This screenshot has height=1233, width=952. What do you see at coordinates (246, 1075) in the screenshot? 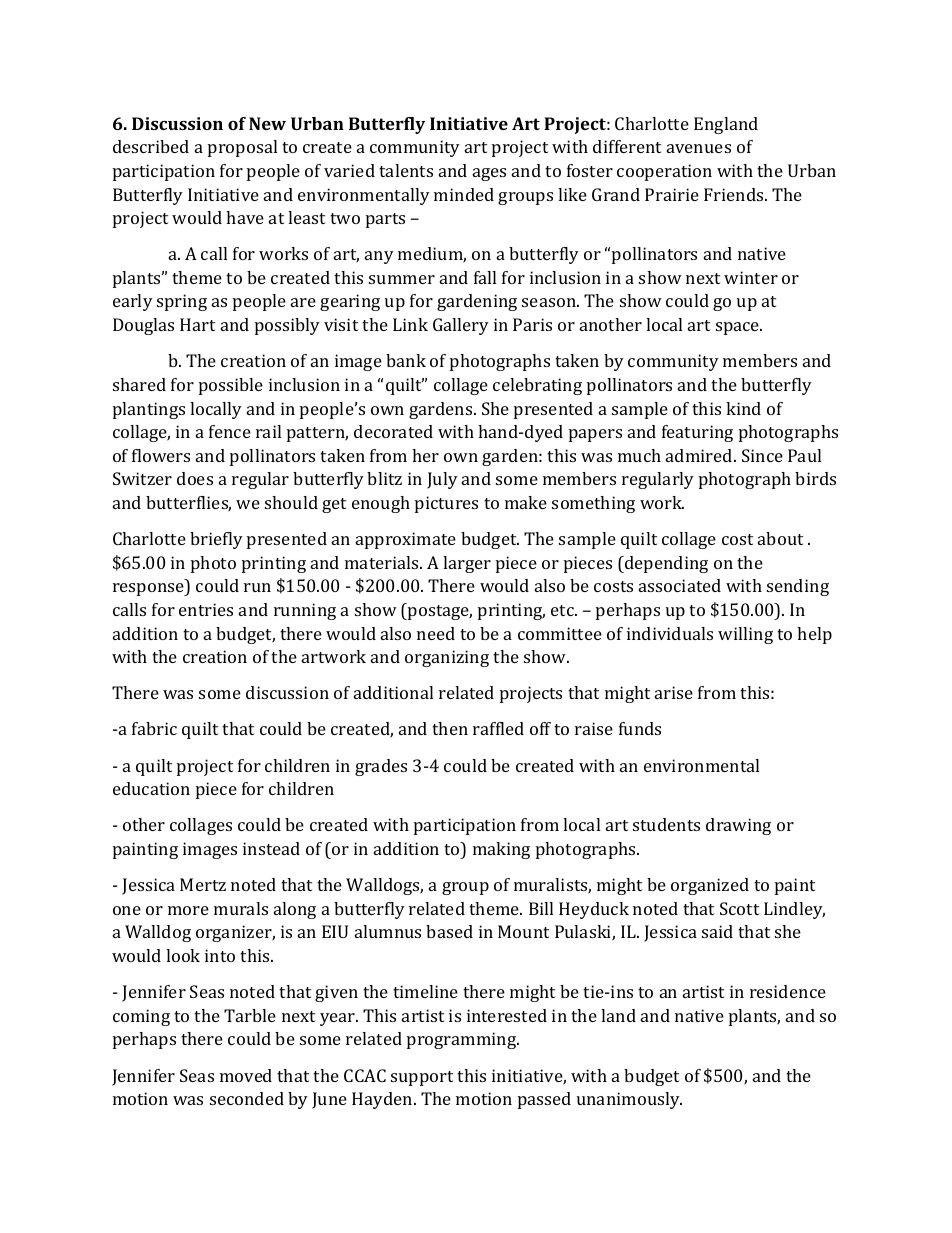
I see `moved` at bounding box center [246, 1075].
